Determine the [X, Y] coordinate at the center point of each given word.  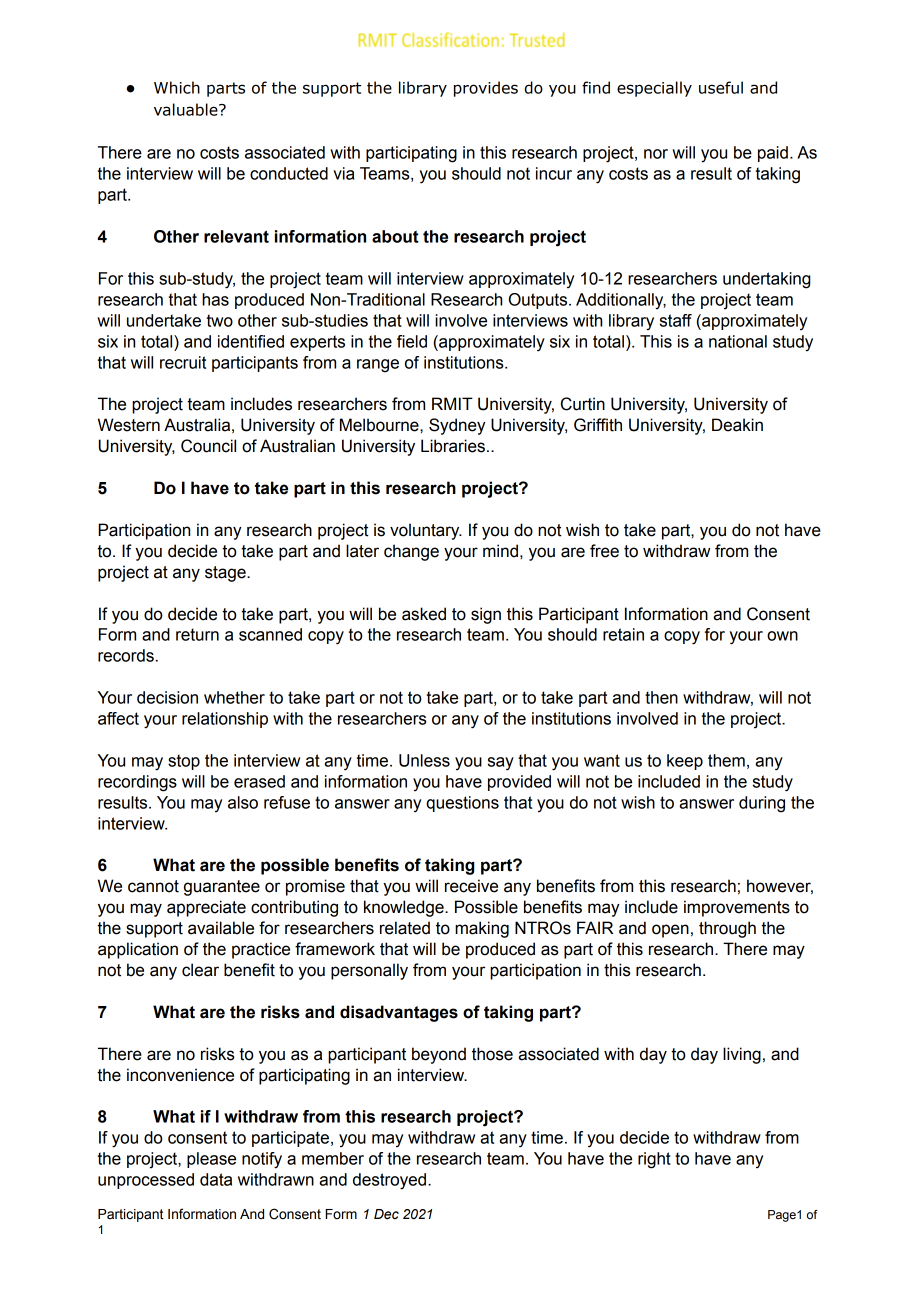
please [211, 1160]
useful [721, 87]
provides [486, 89]
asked [424, 614]
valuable [187, 109]
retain [623, 634]
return [197, 634]
